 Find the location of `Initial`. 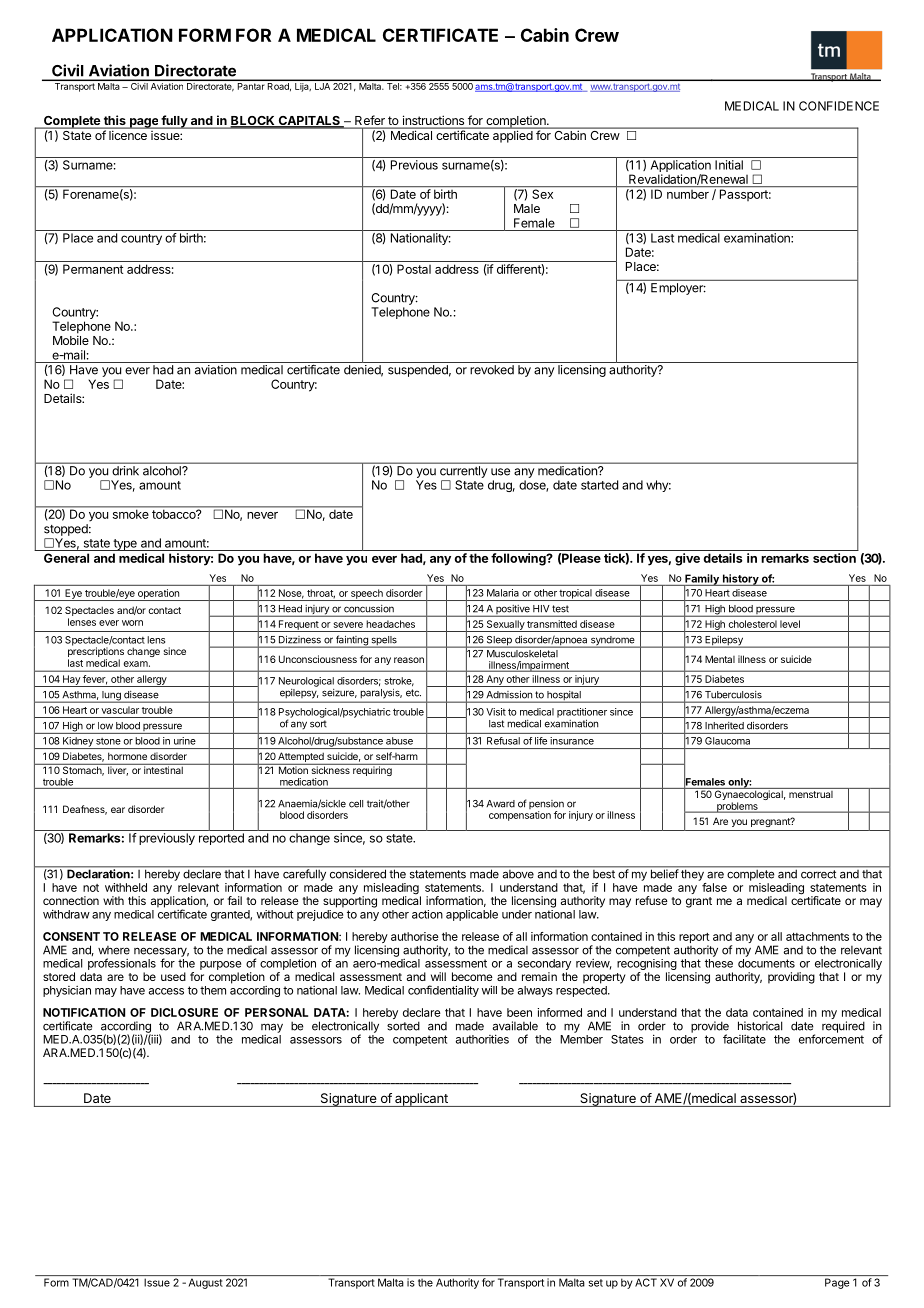

Initial is located at coordinates (729, 165).
